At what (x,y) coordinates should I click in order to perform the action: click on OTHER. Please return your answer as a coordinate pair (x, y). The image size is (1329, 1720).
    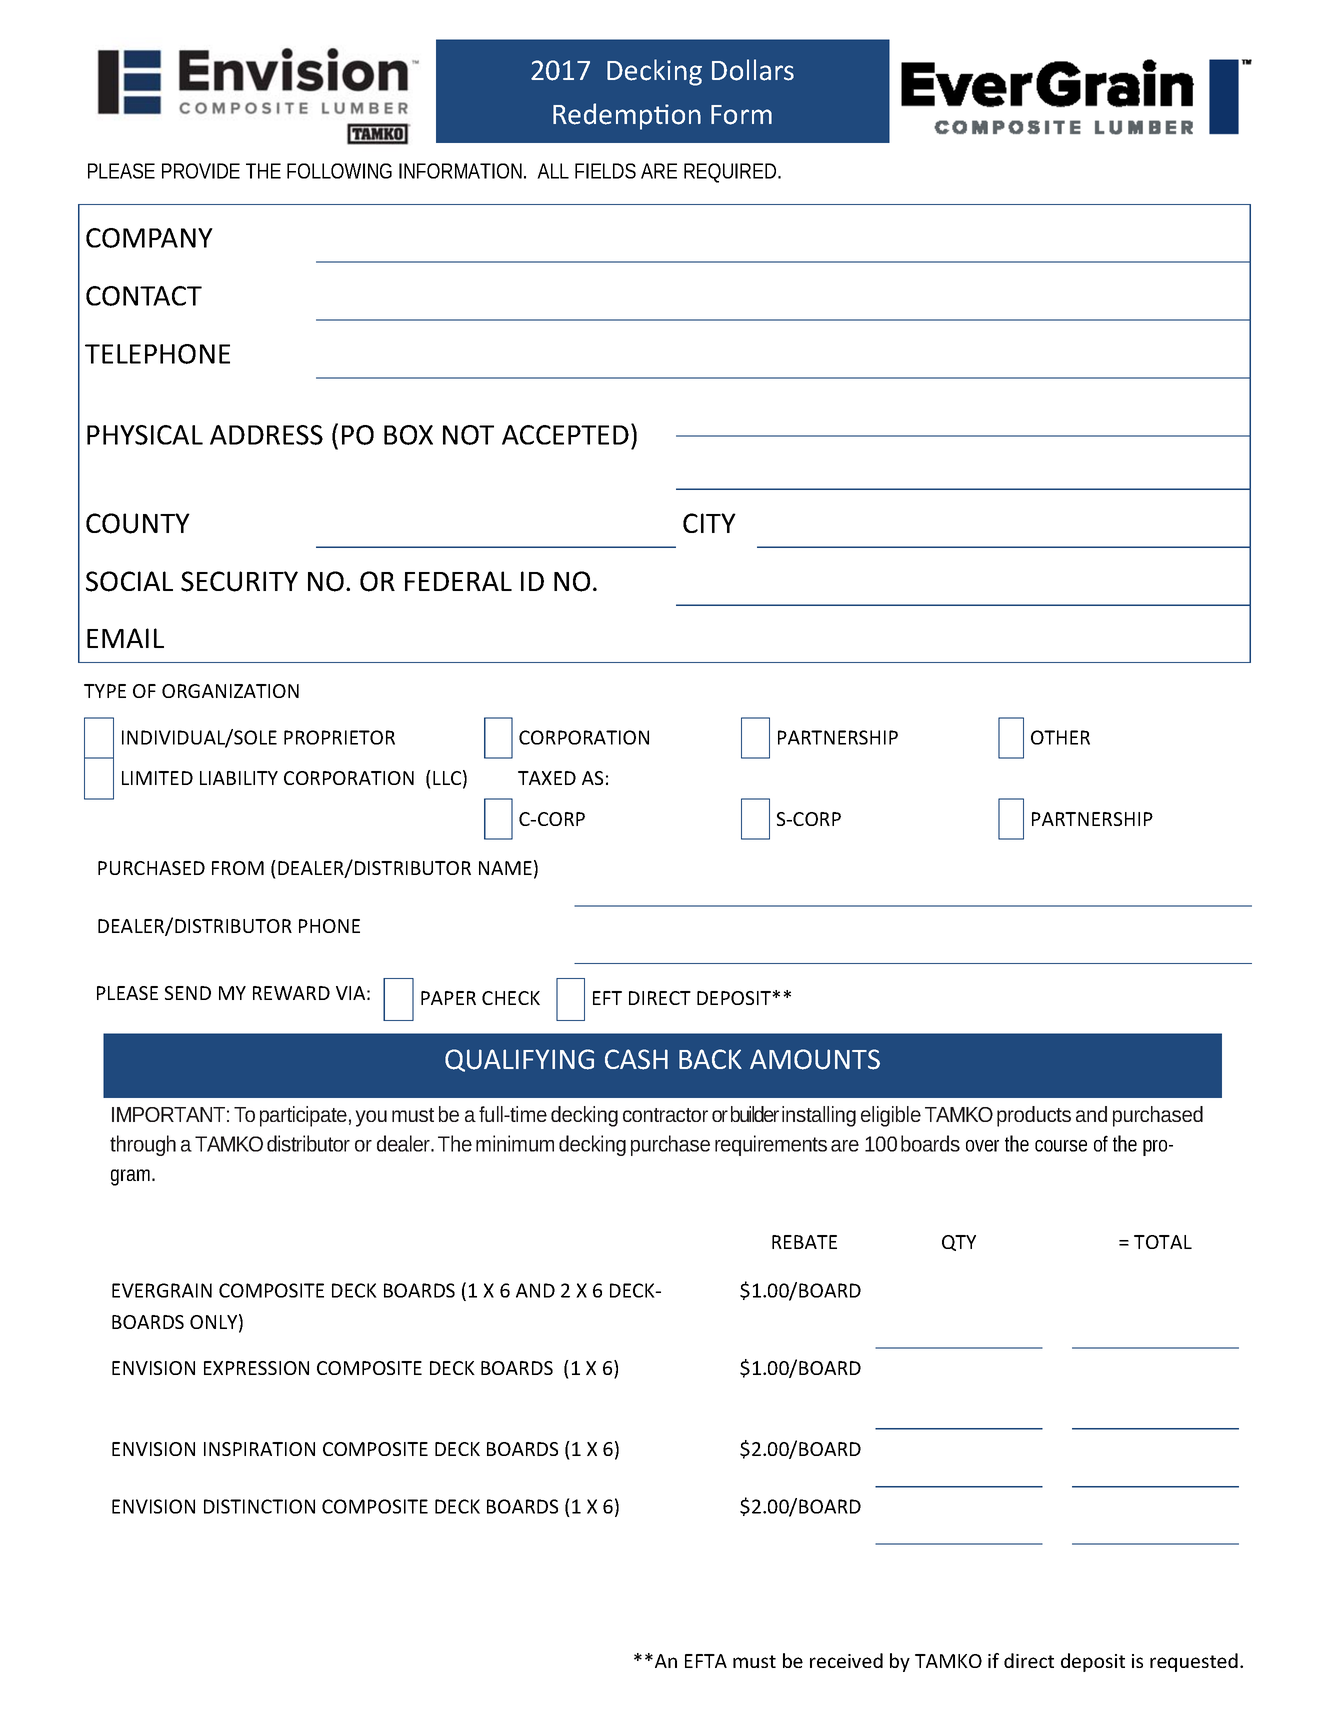
    Looking at the image, I should click on (1060, 737).
